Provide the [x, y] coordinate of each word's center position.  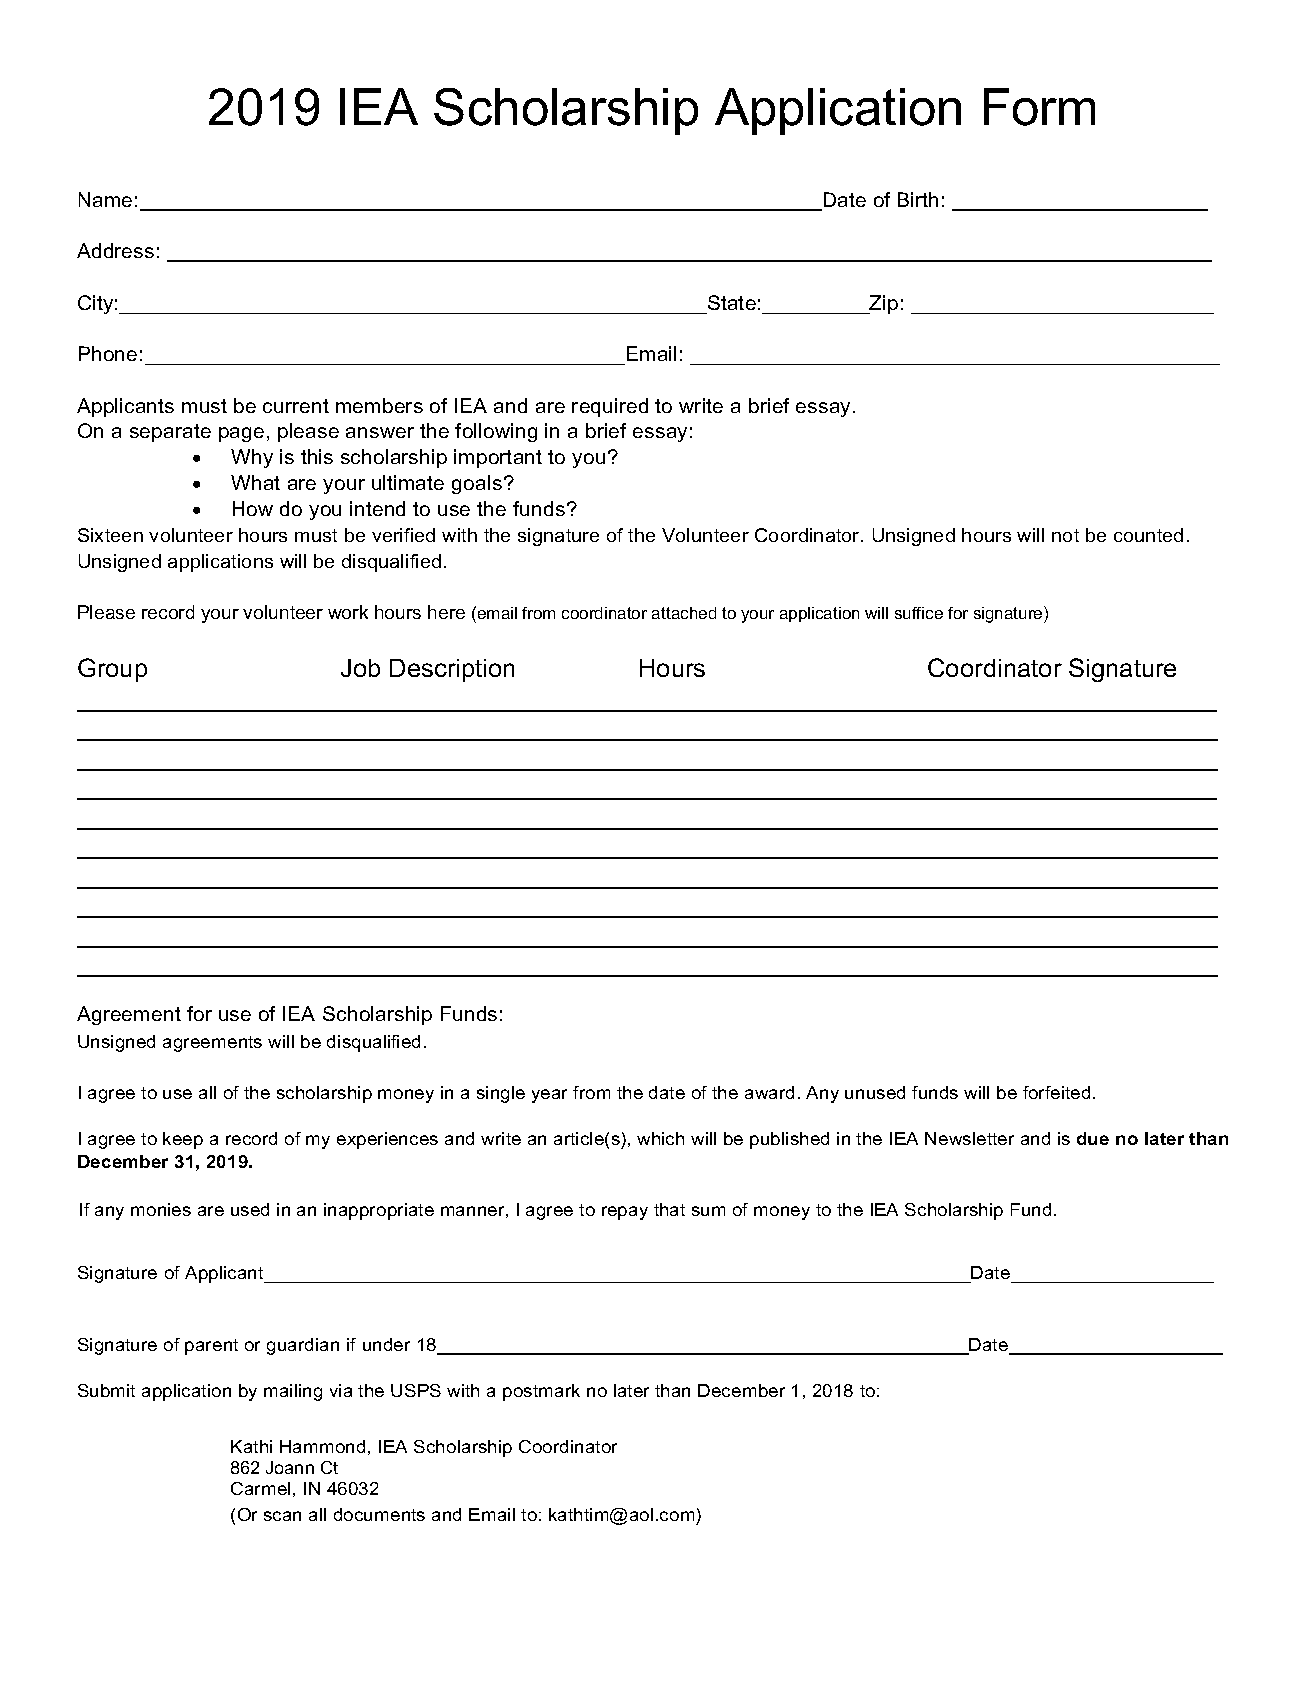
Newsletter [969, 1138]
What [255, 482]
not [1065, 535]
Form [1039, 107]
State [732, 302]
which [660, 1138]
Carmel [260, 1488]
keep [183, 1140]
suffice [919, 613]
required [610, 407]
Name [105, 199]
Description [452, 670]
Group [112, 670]
